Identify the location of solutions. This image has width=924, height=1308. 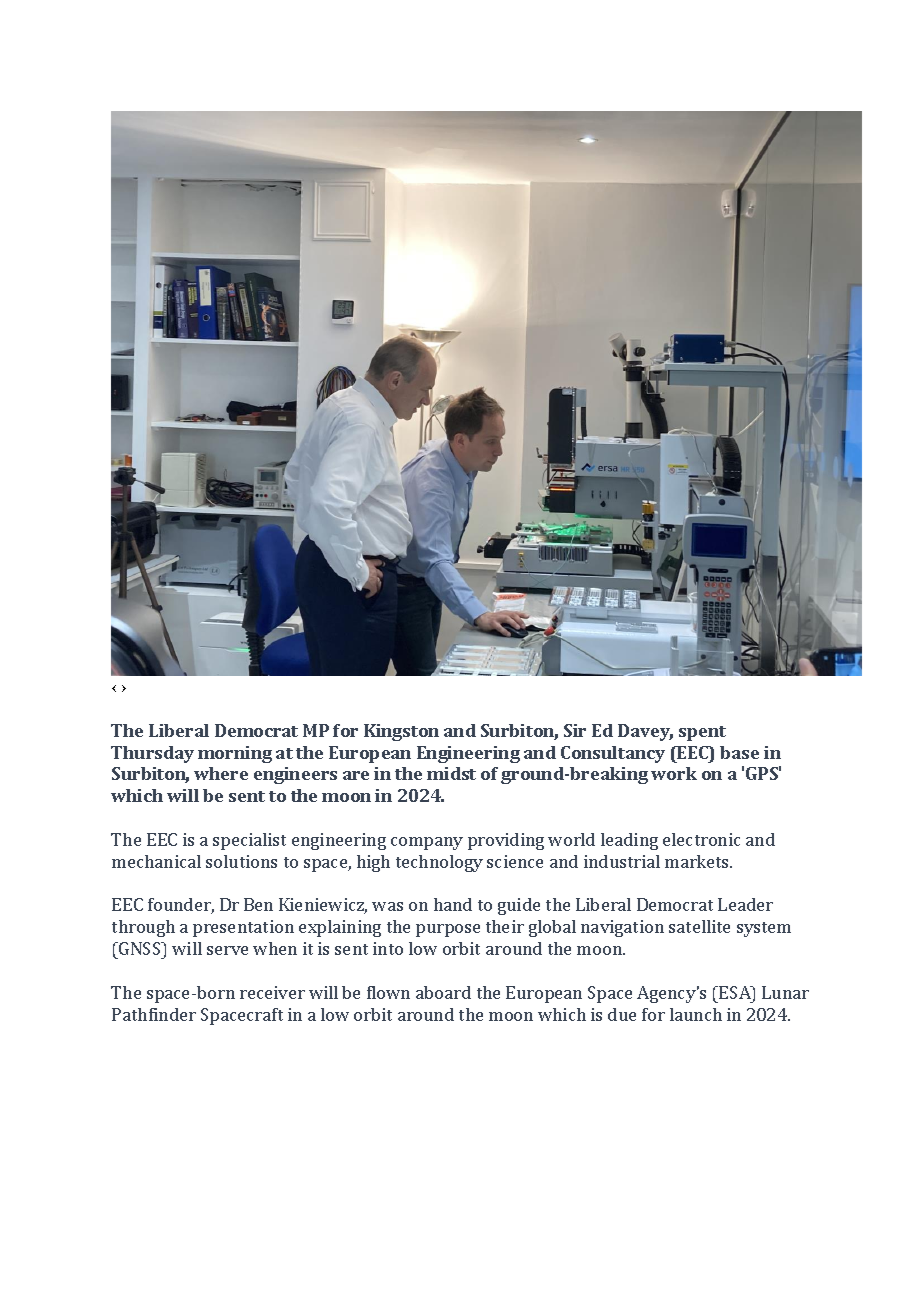
(241, 861).
